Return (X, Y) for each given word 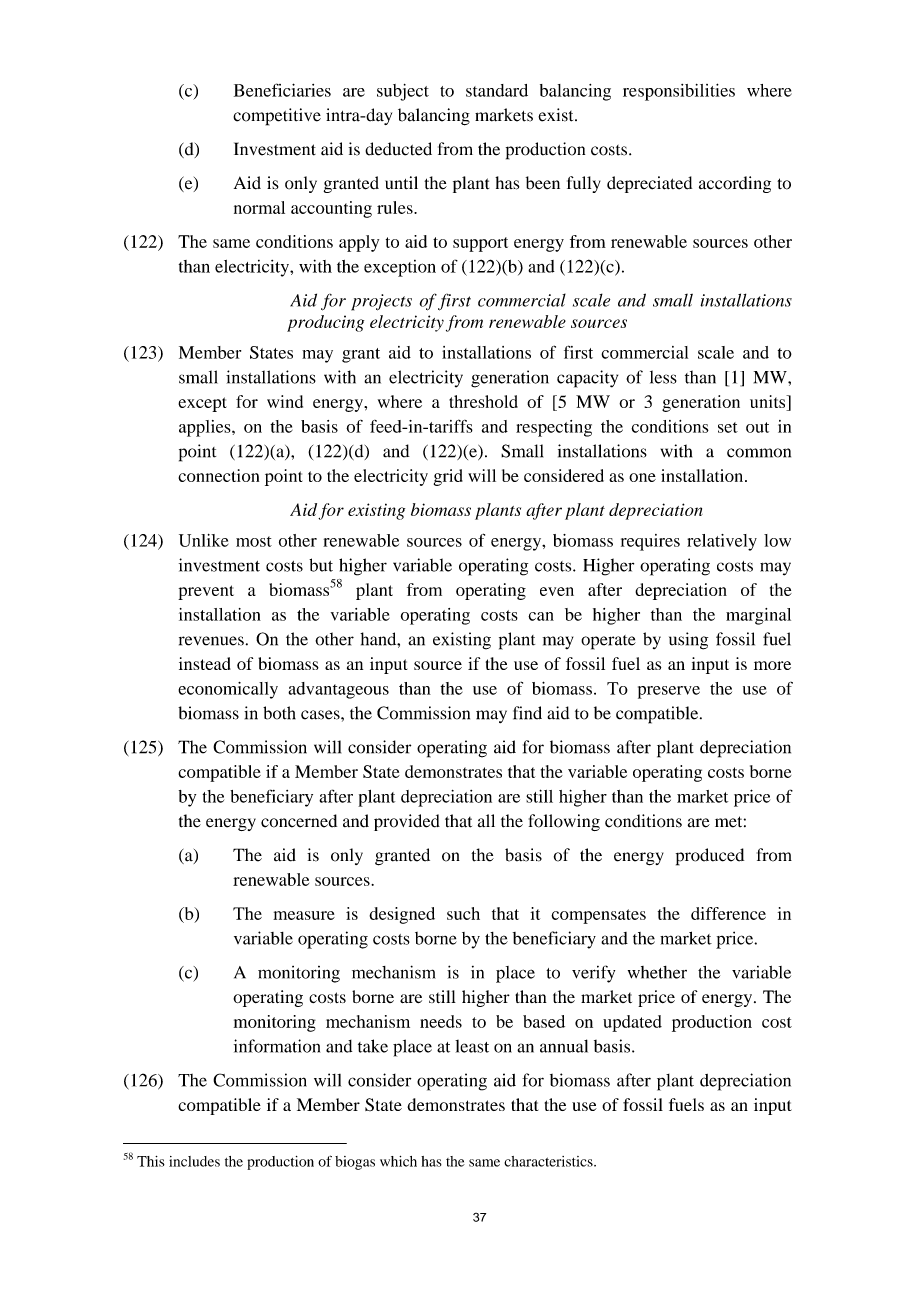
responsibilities (679, 92)
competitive (277, 117)
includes (194, 1161)
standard (497, 90)
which (398, 1161)
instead (205, 663)
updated (632, 1023)
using (688, 641)
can (541, 616)
